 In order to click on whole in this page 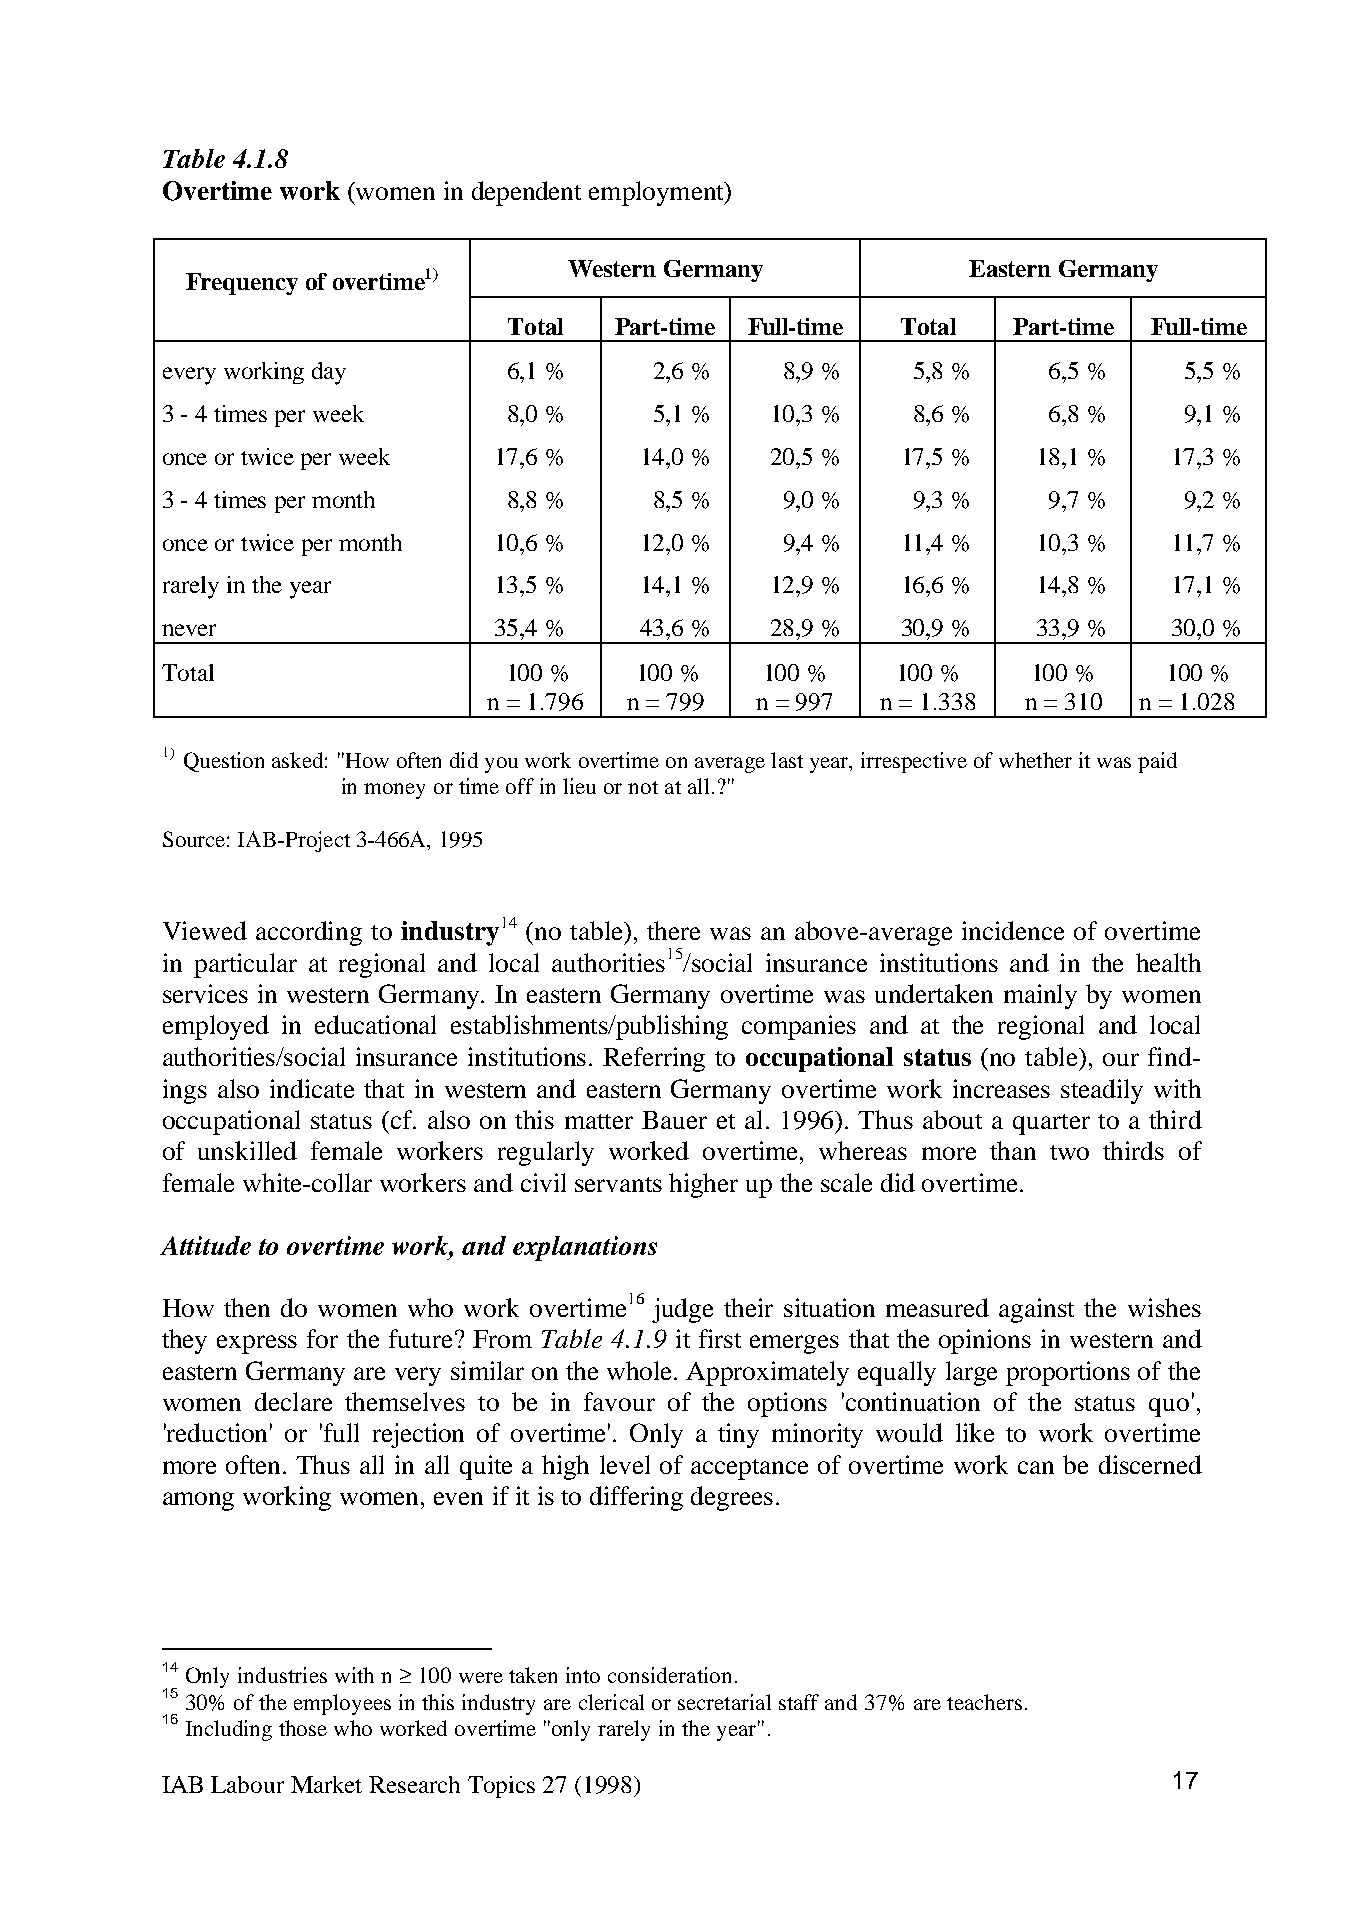, I will do `click(641, 1370)`.
